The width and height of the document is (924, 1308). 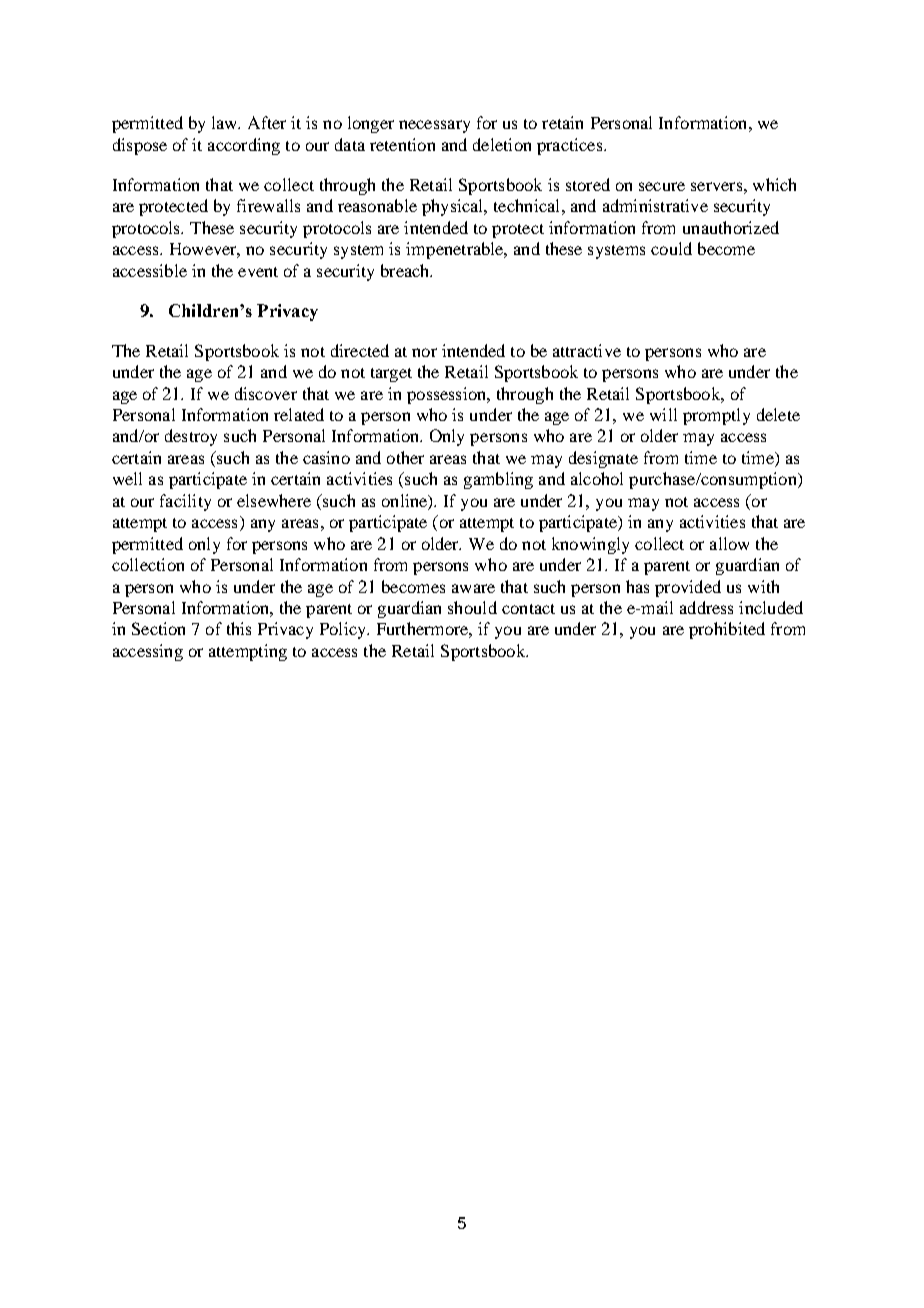 What do you see at coordinates (662, 186) in the document?
I see `secure` at bounding box center [662, 186].
